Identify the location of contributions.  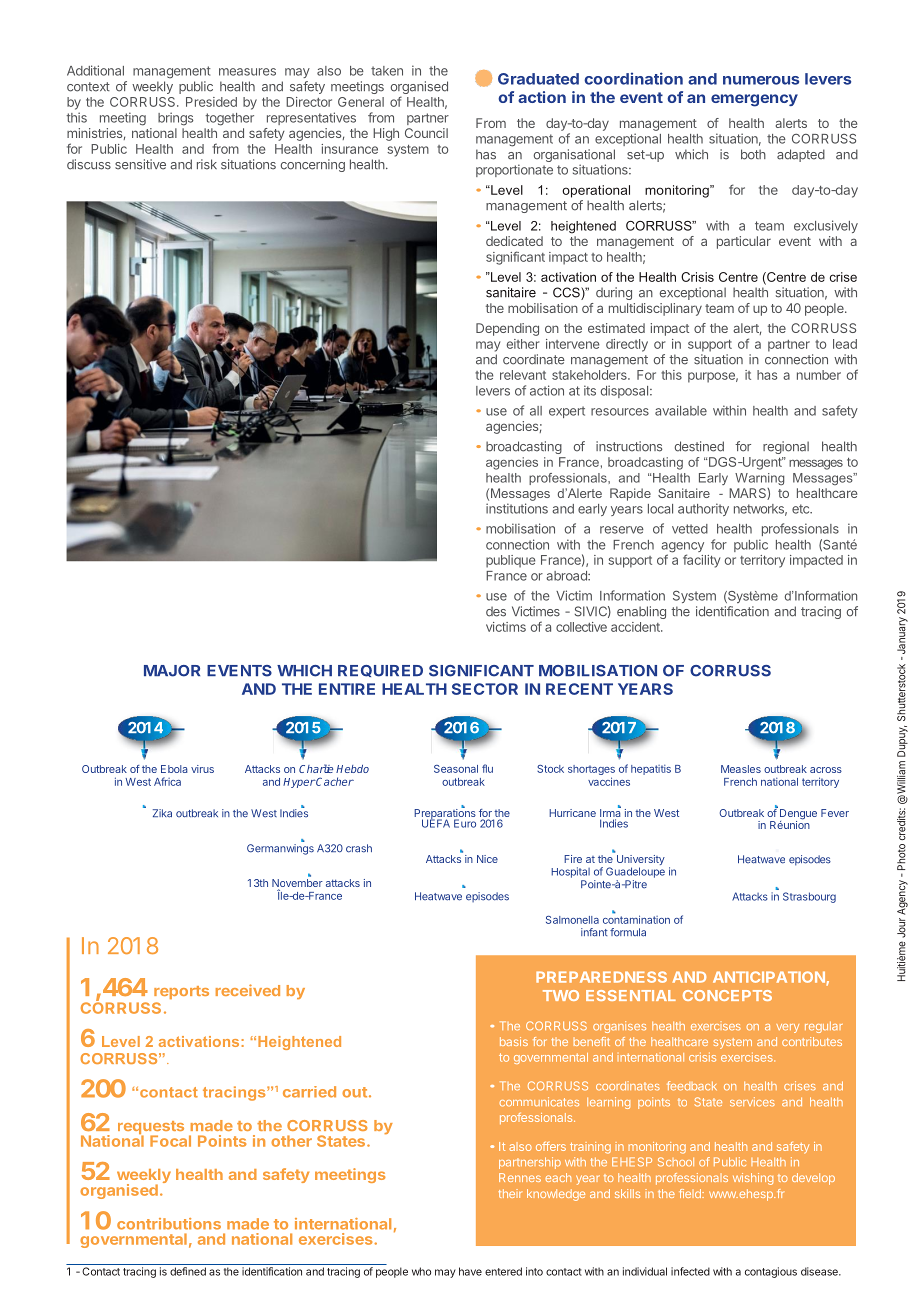
(169, 1224).
